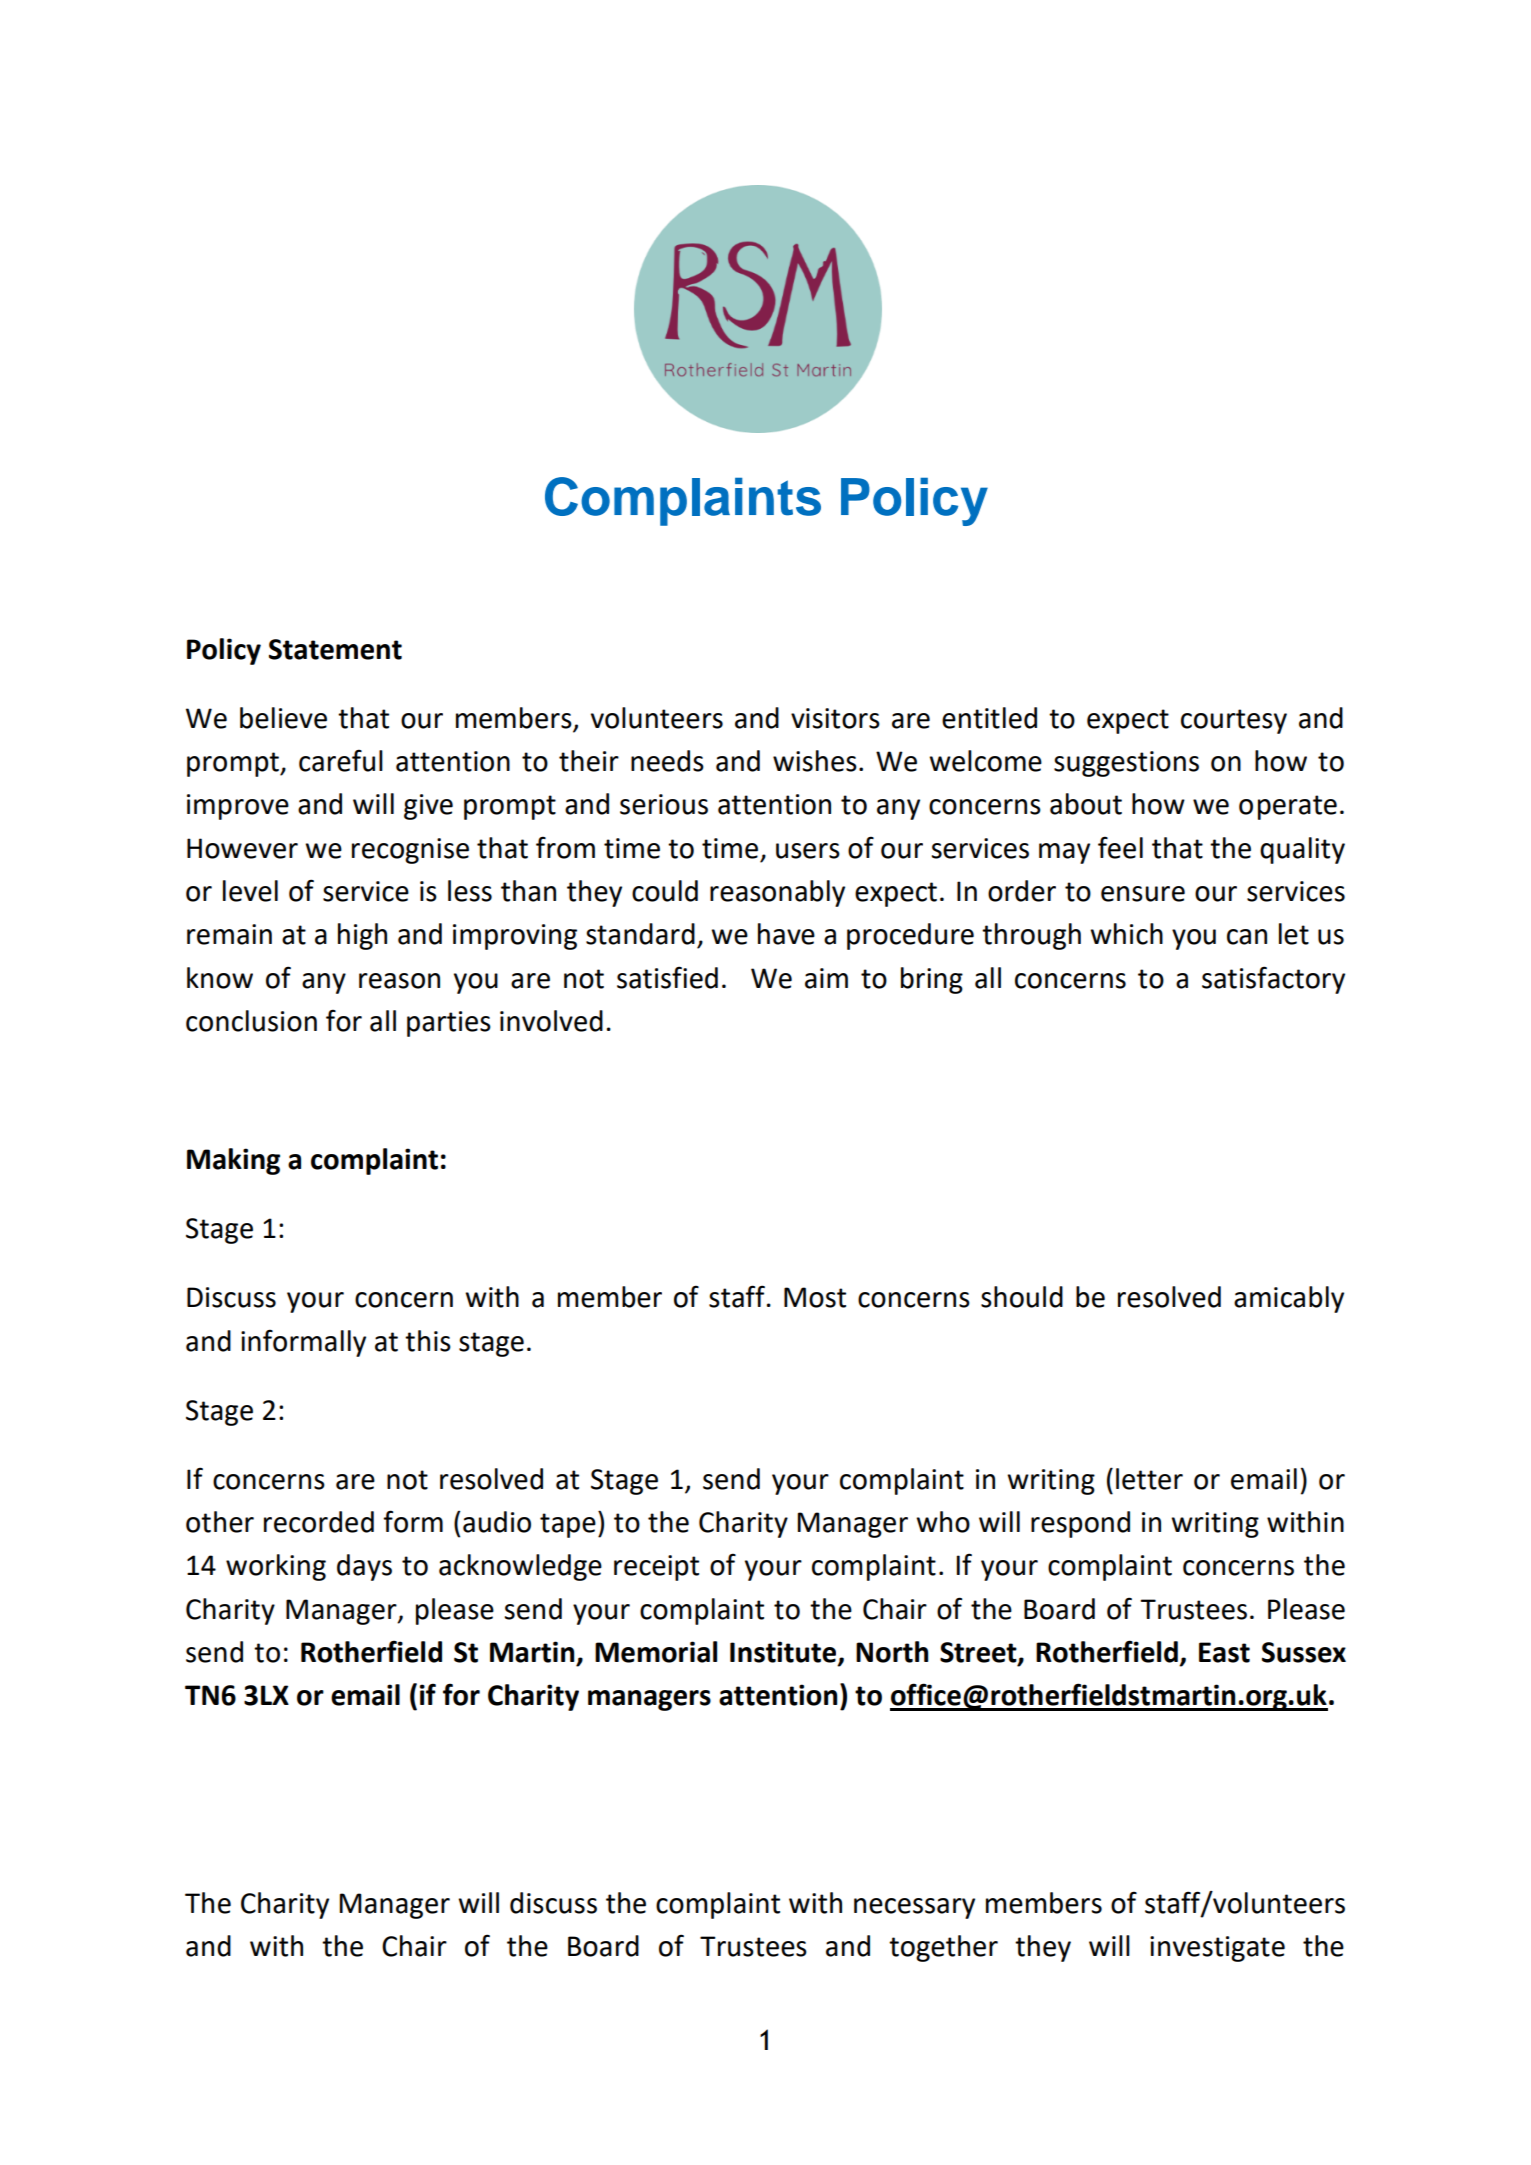 The width and height of the document is (1531, 2165). Describe the element at coordinates (826, 978) in the document. I see `aim` at that location.
